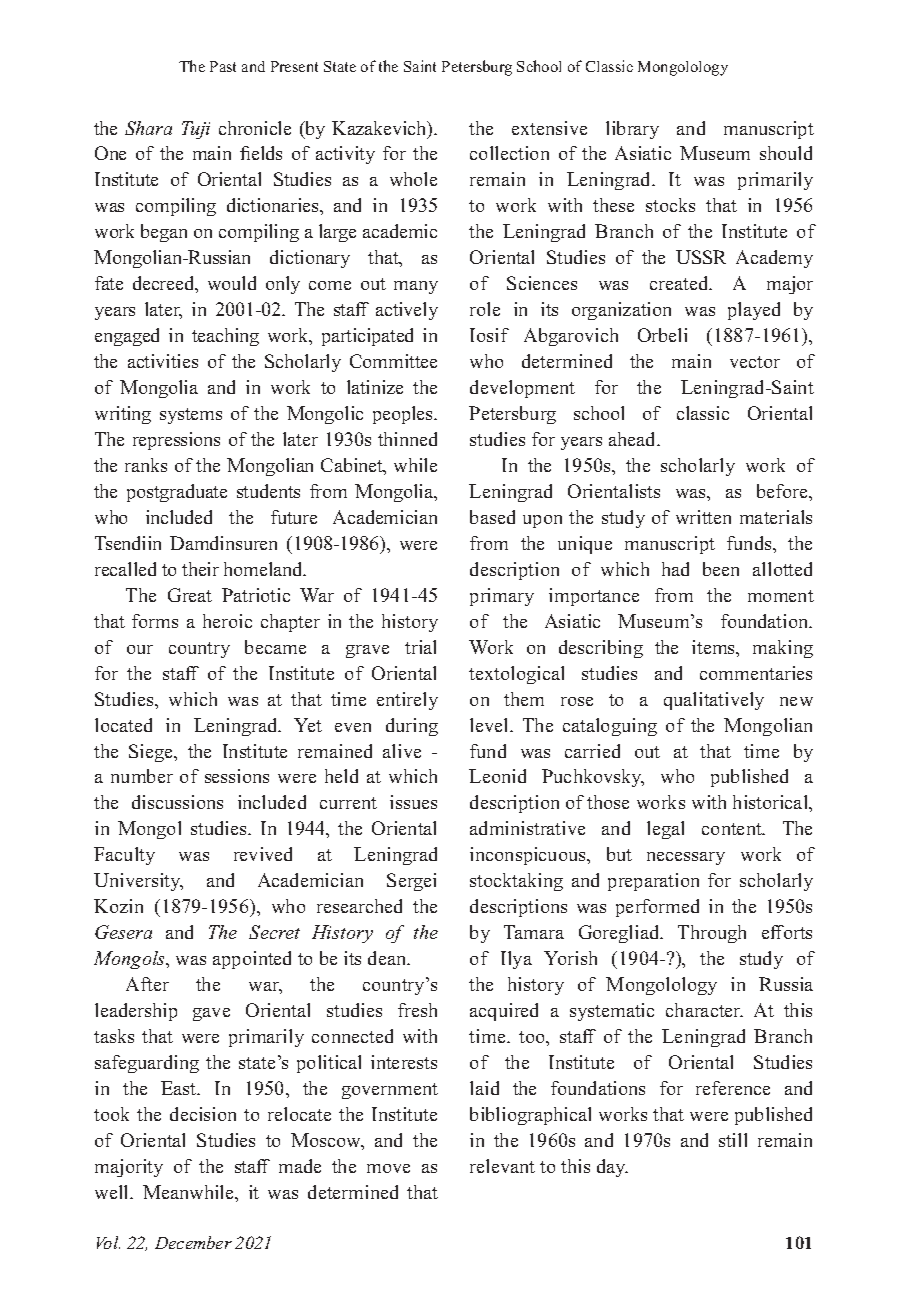 The width and height of the screenshot is (924, 1314). Describe the element at coordinates (193, 1242) in the screenshot. I see `December` at that location.
